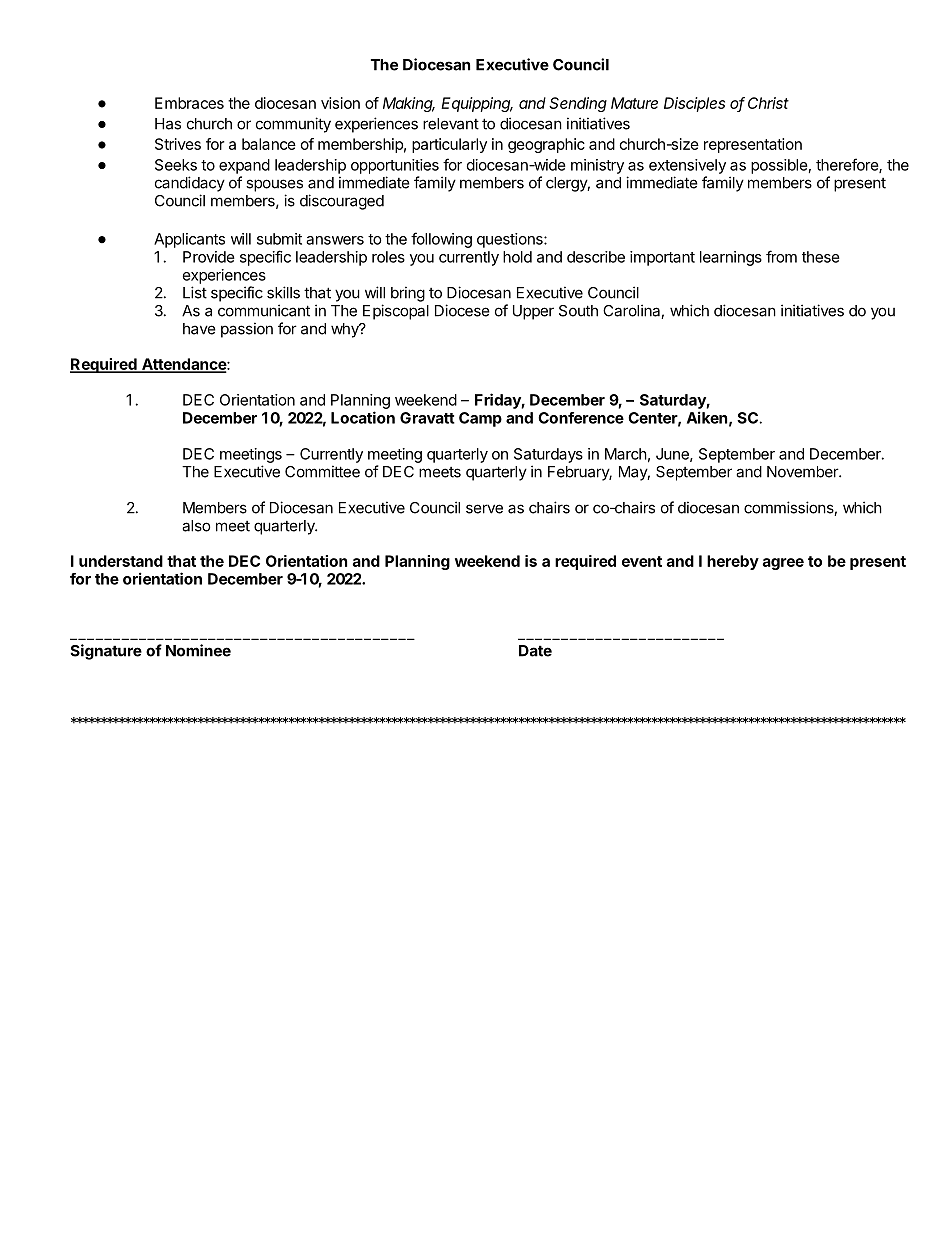  Describe the element at coordinates (451, 124) in the screenshot. I see `relevant` at that location.
